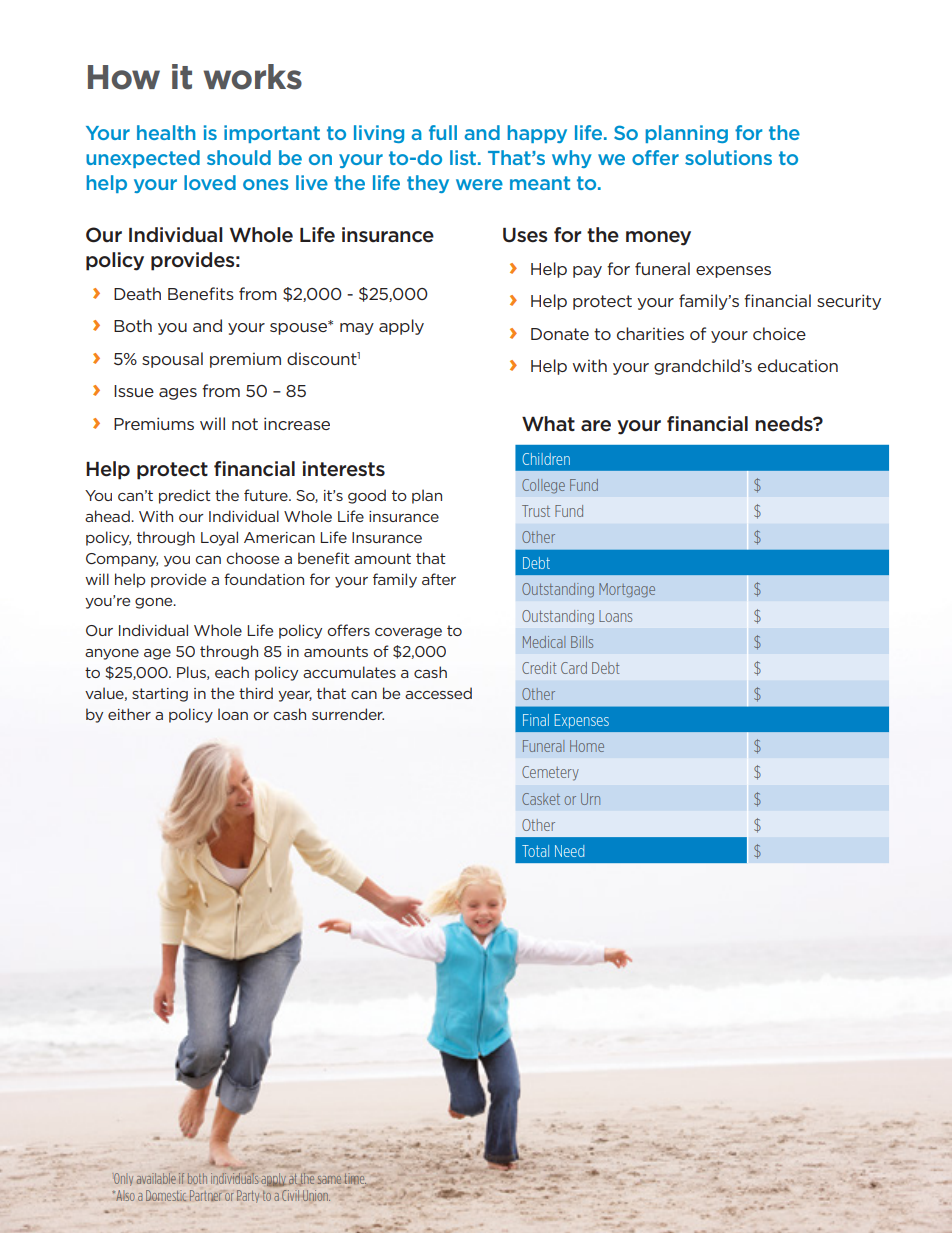  What do you see at coordinates (443, 132) in the page?
I see `full` at bounding box center [443, 132].
